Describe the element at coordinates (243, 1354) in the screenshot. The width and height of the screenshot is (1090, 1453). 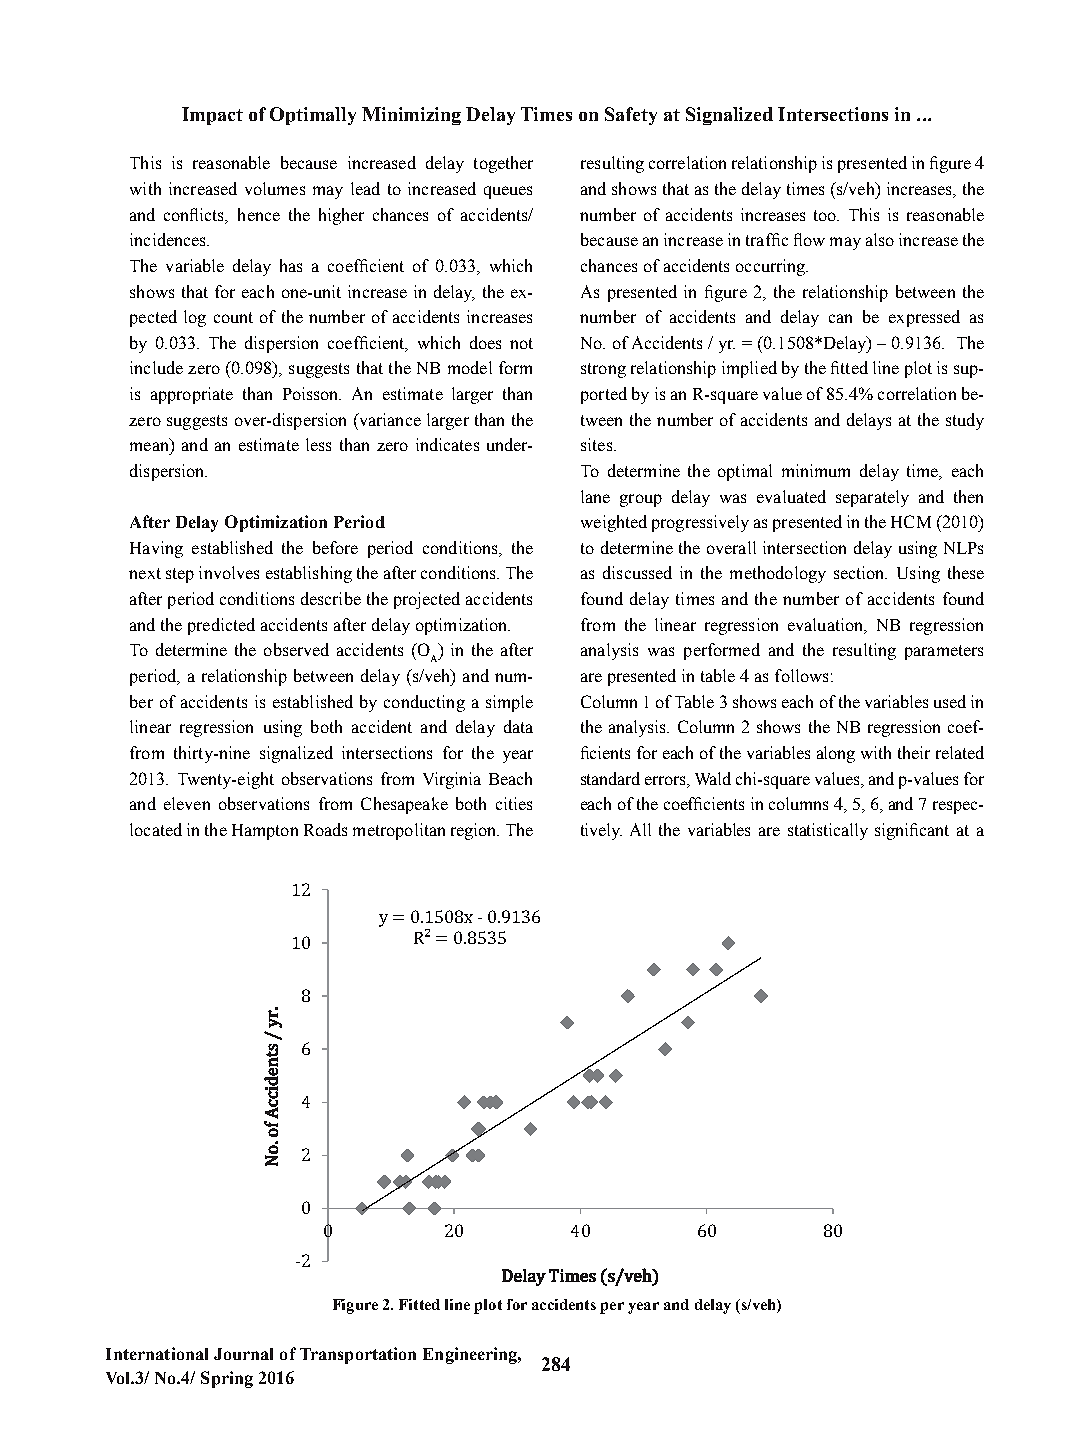
I see `Journal` at that location.
